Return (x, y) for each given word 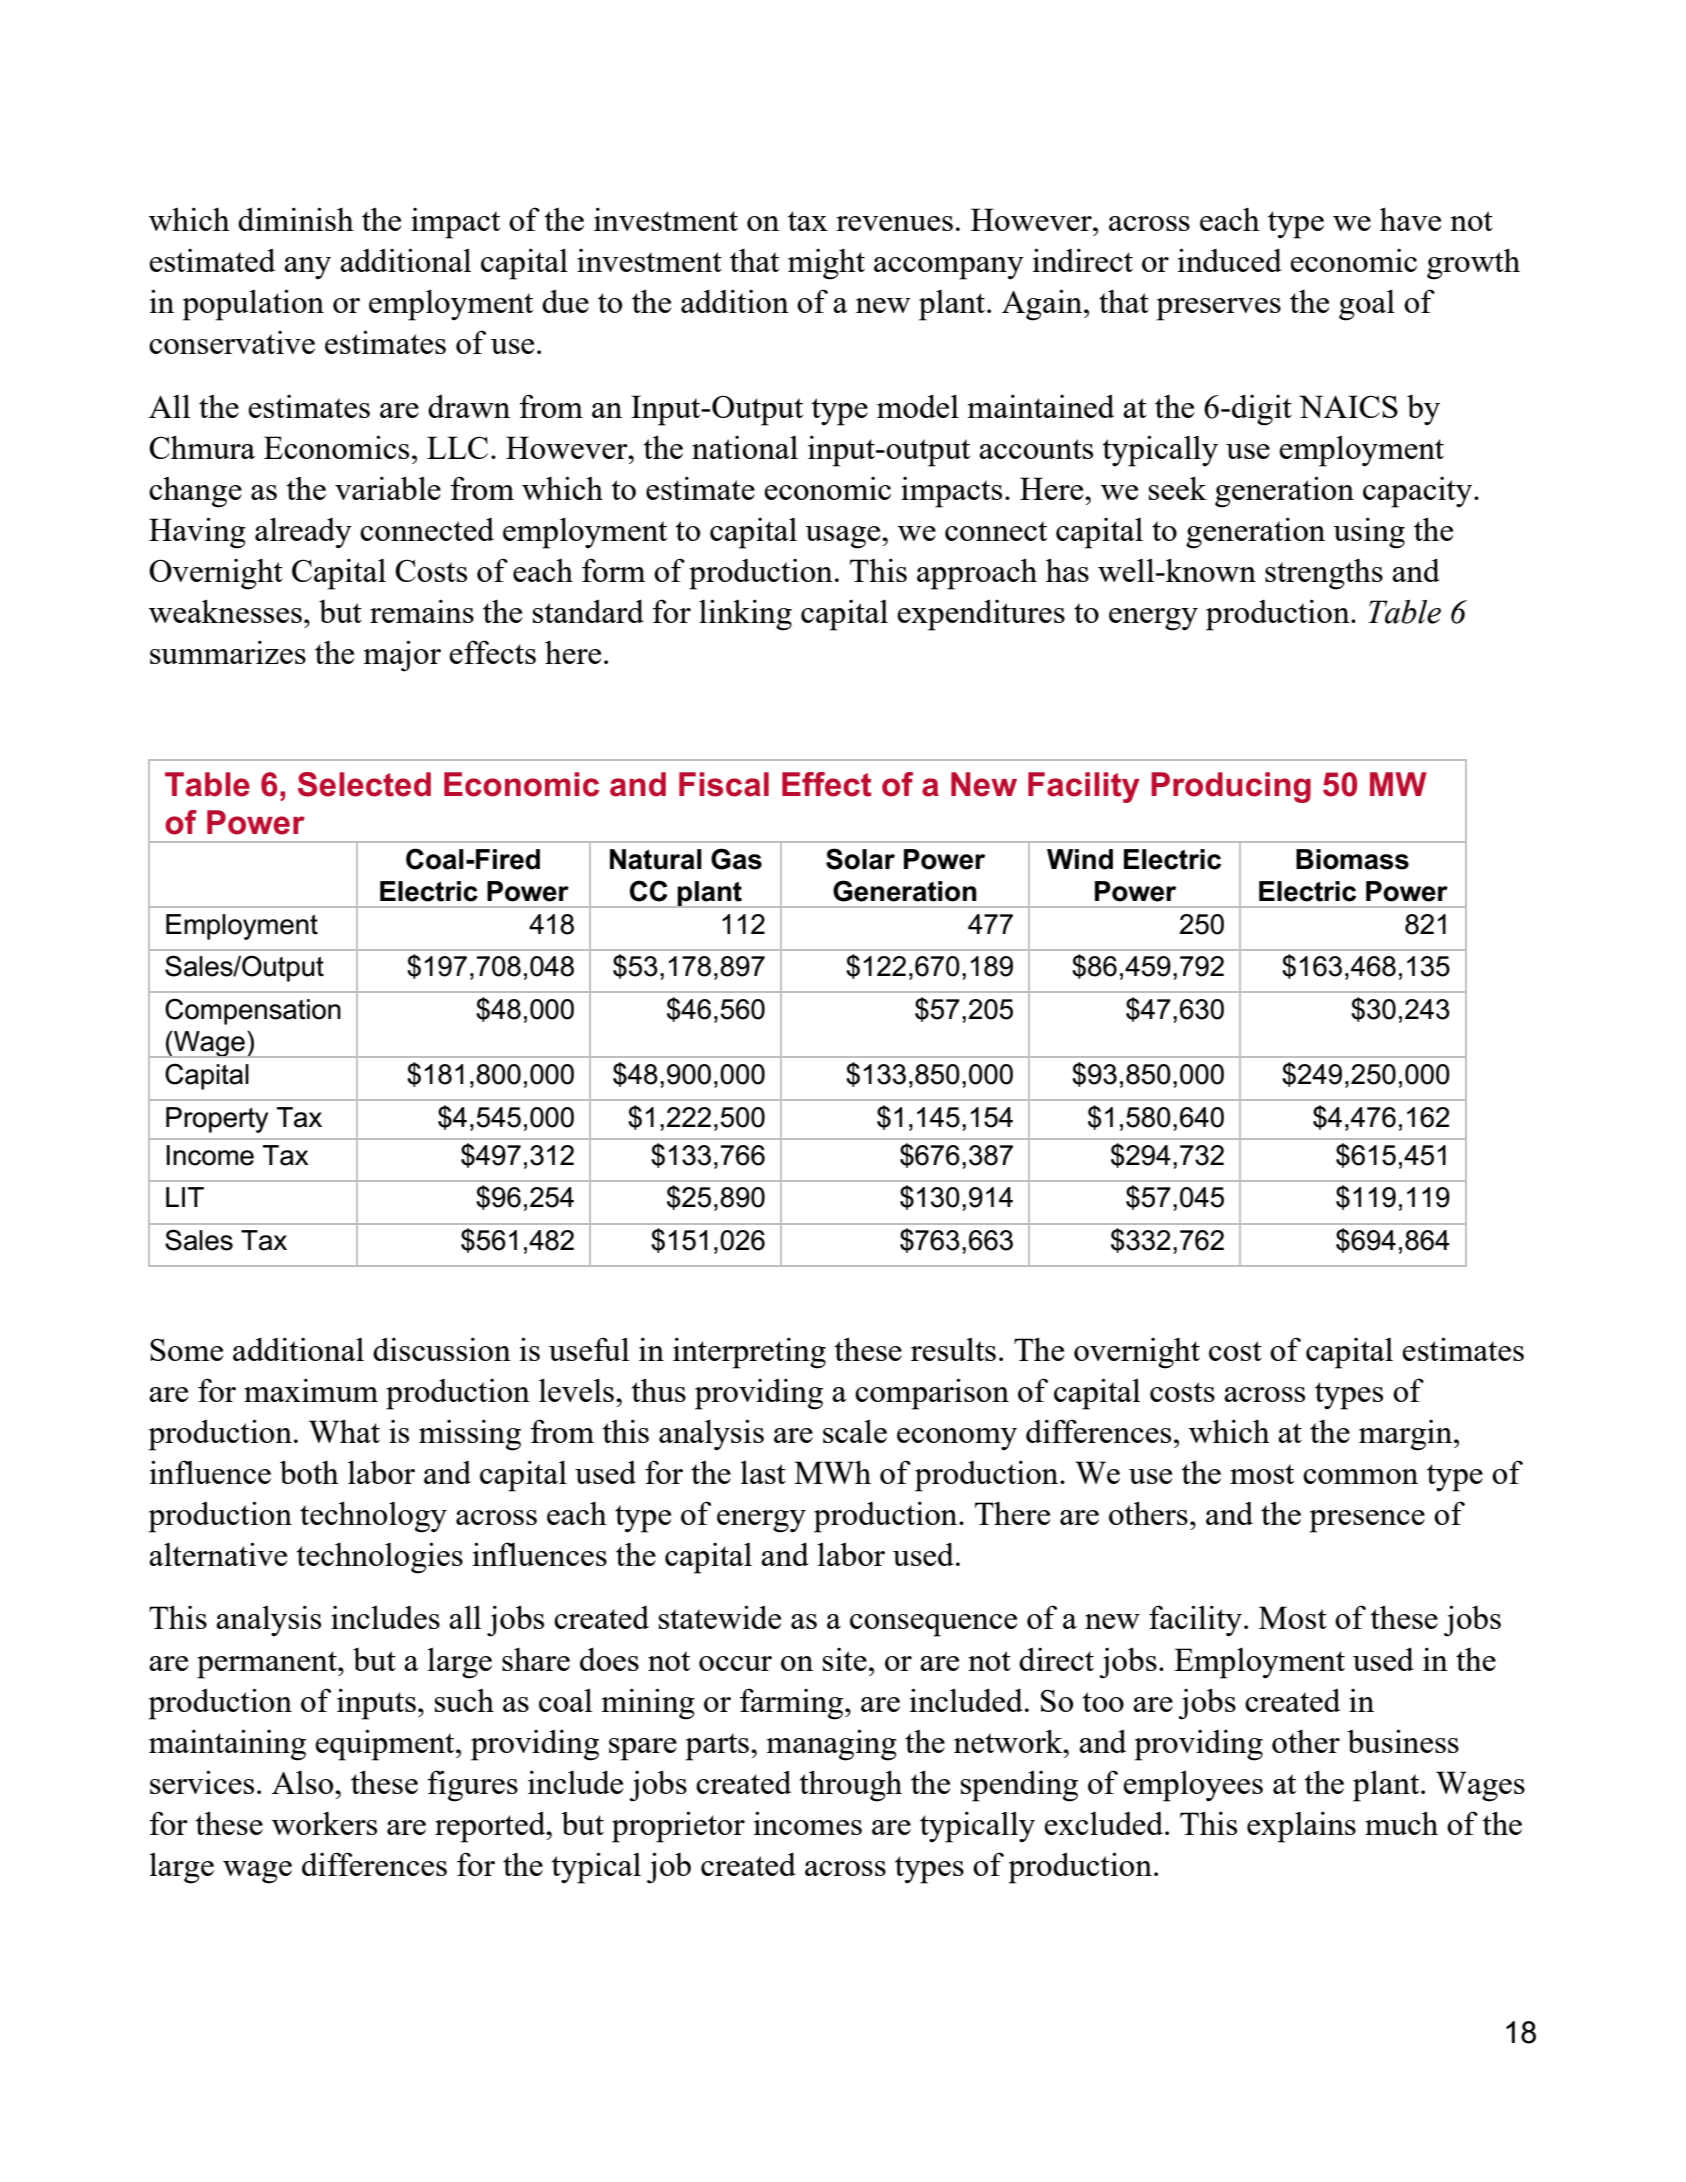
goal (1367, 305)
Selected (364, 784)
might (826, 264)
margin (1407, 1435)
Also (304, 1782)
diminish (296, 219)
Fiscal (724, 784)
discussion (442, 1349)
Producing (1231, 787)
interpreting (749, 1353)
